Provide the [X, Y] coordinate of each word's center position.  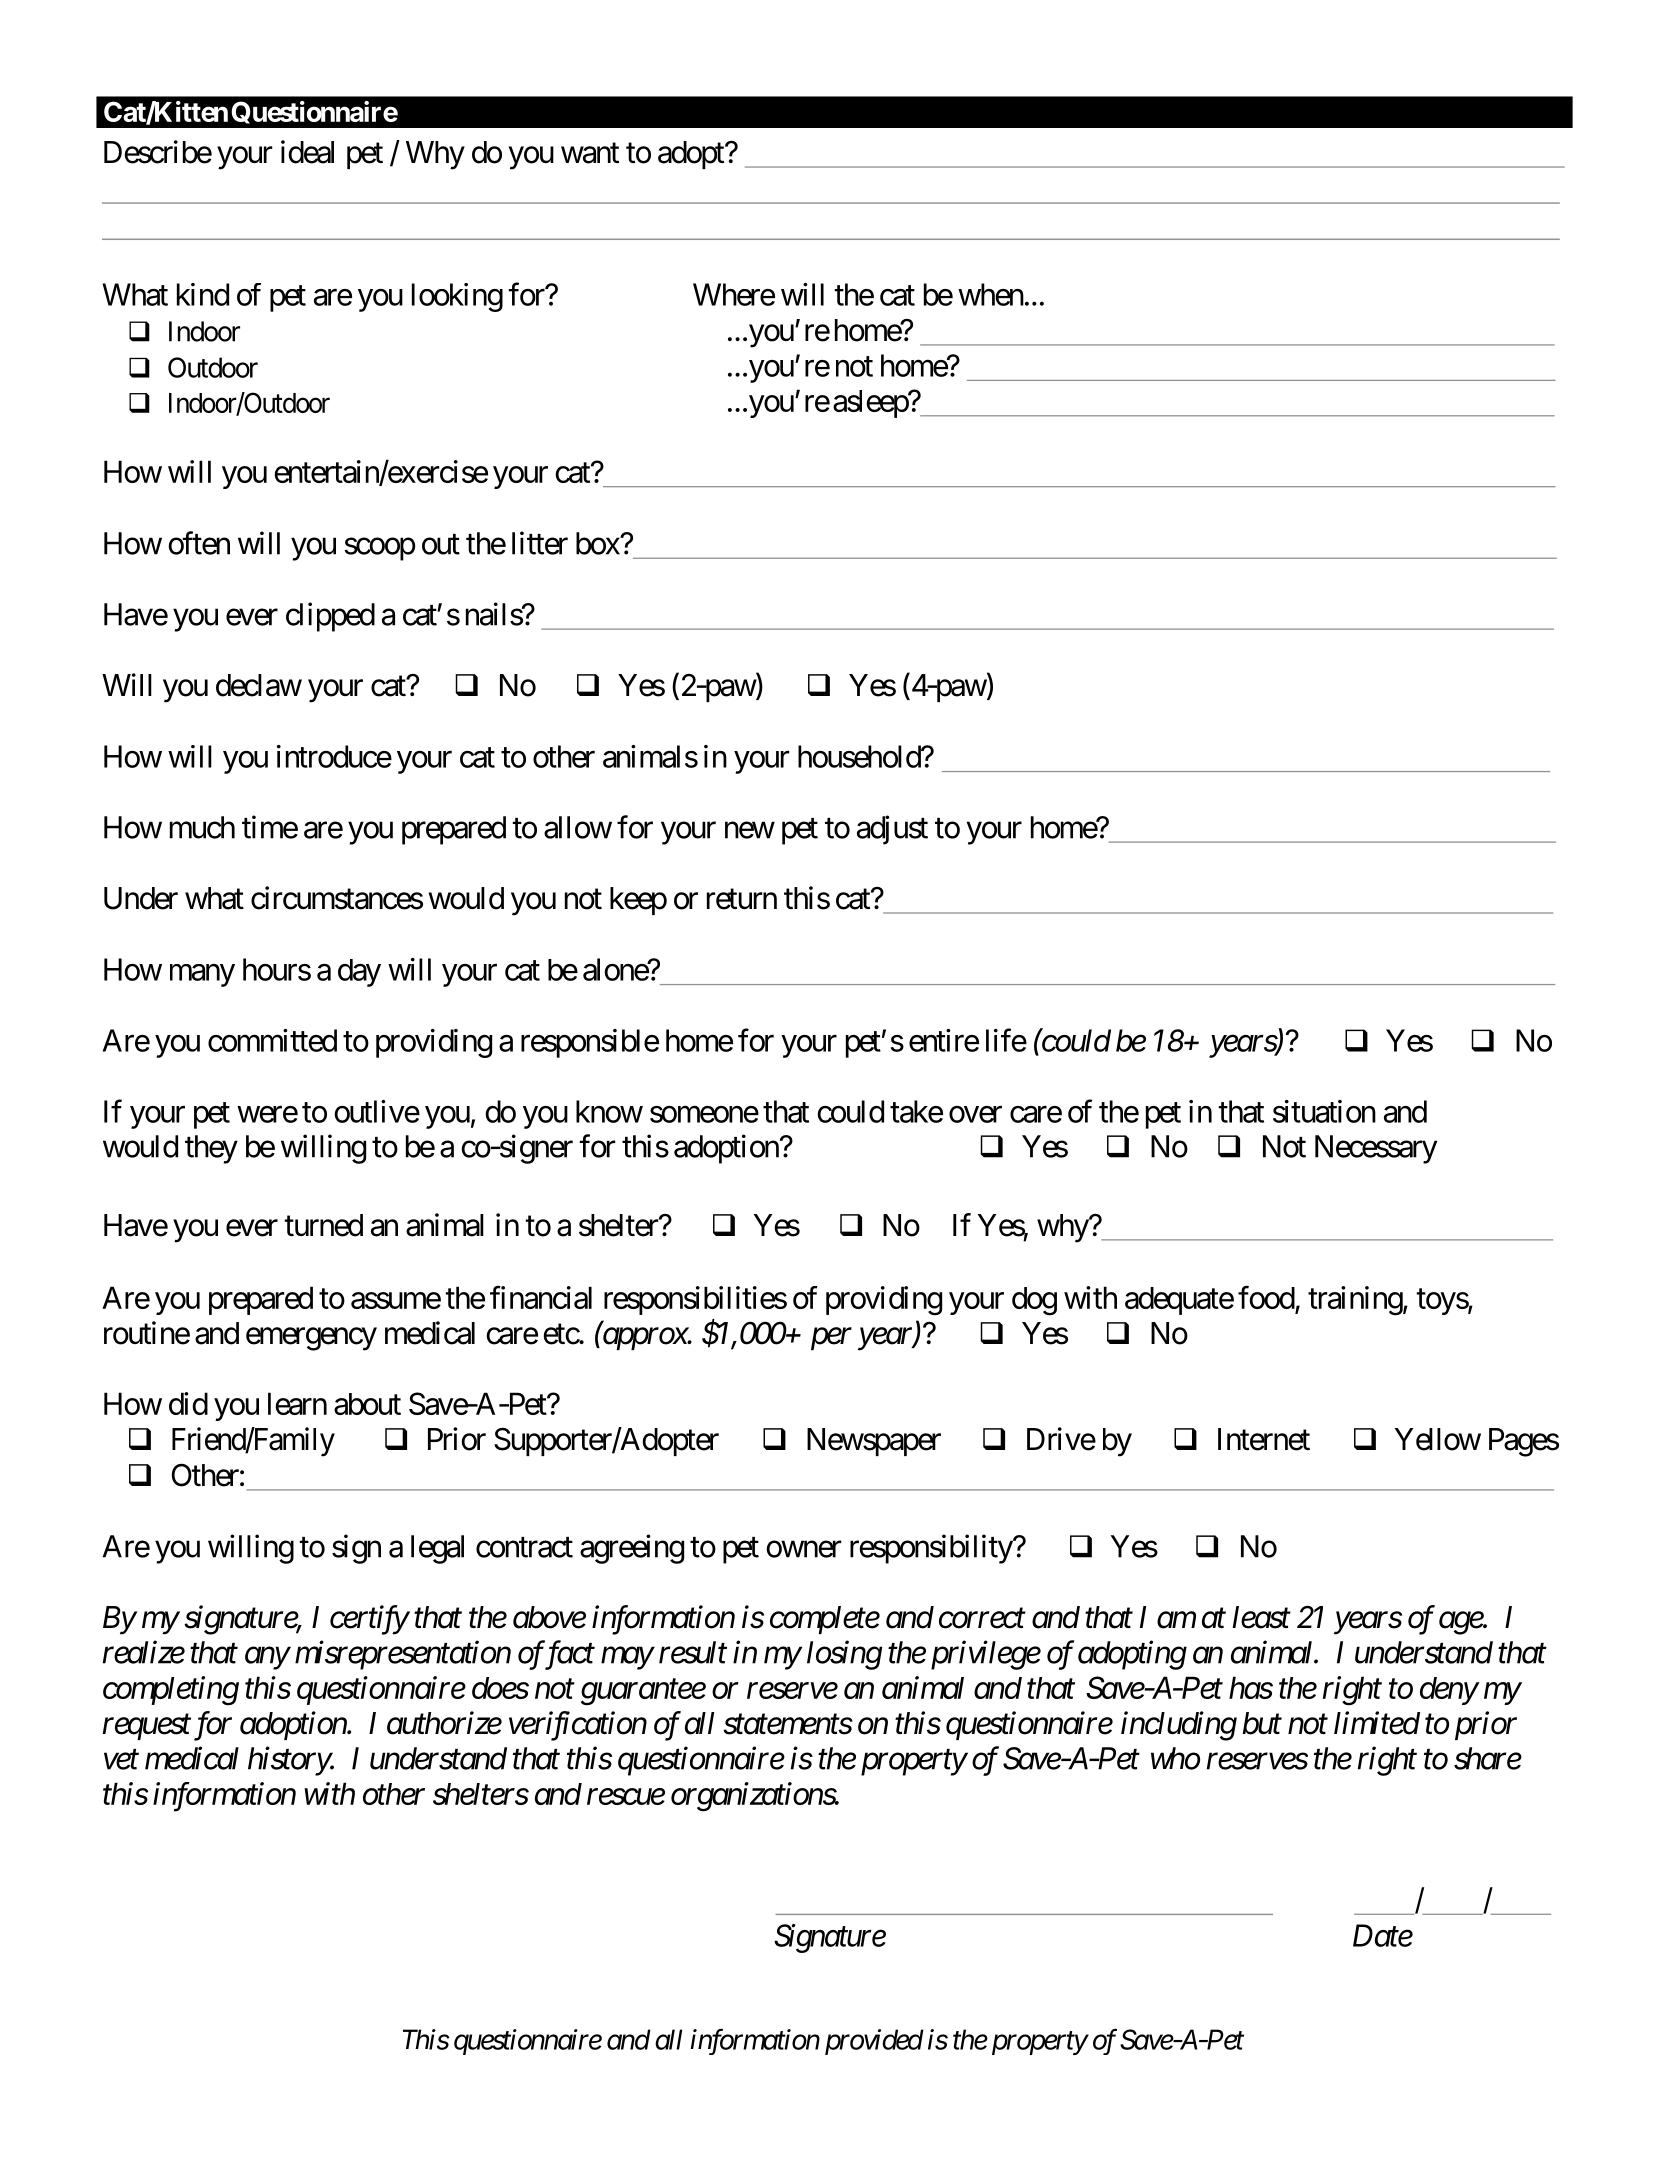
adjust [892, 830]
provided [874, 2042]
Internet [1264, 1439]
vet [121, 1760]
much [202, 827]
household [860, 756]
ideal [307, 152]
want [590, 153]
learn [297, 1403]
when [991, 294]
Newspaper [874, 1442]
